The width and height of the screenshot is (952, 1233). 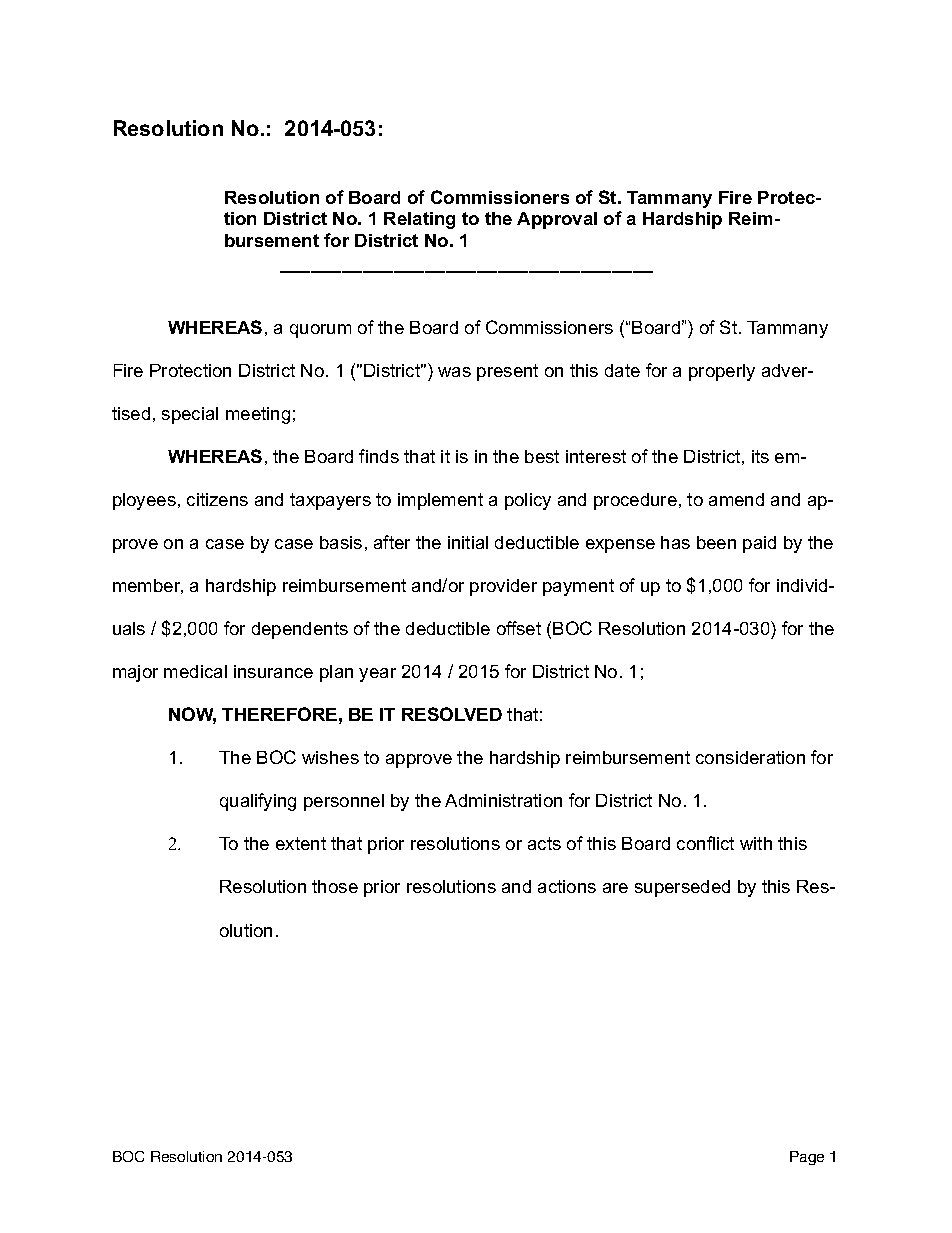 I want to click on RESOLVED, so click(x=452, y=714).
